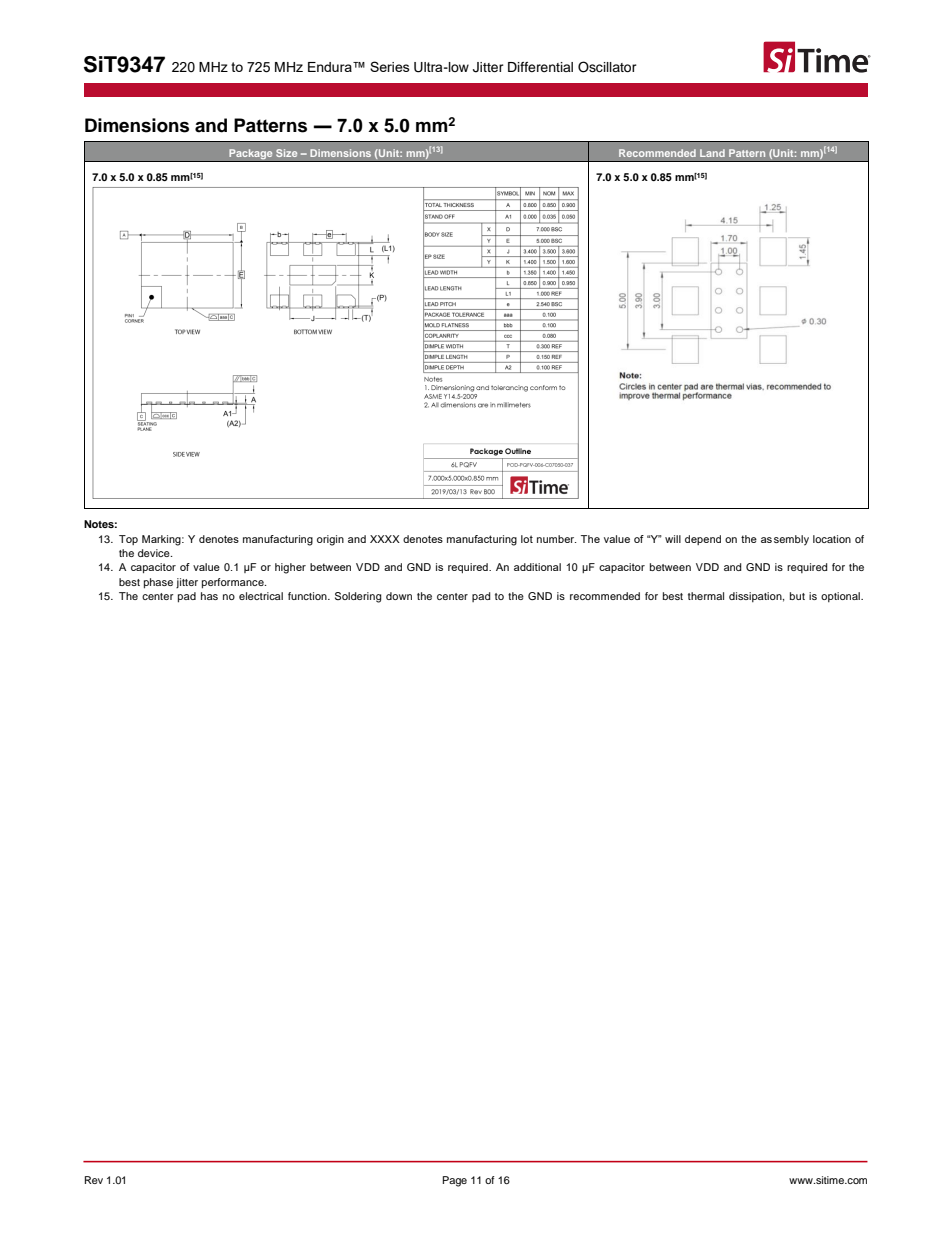  I want to click on Differential, so click(540, 67).
